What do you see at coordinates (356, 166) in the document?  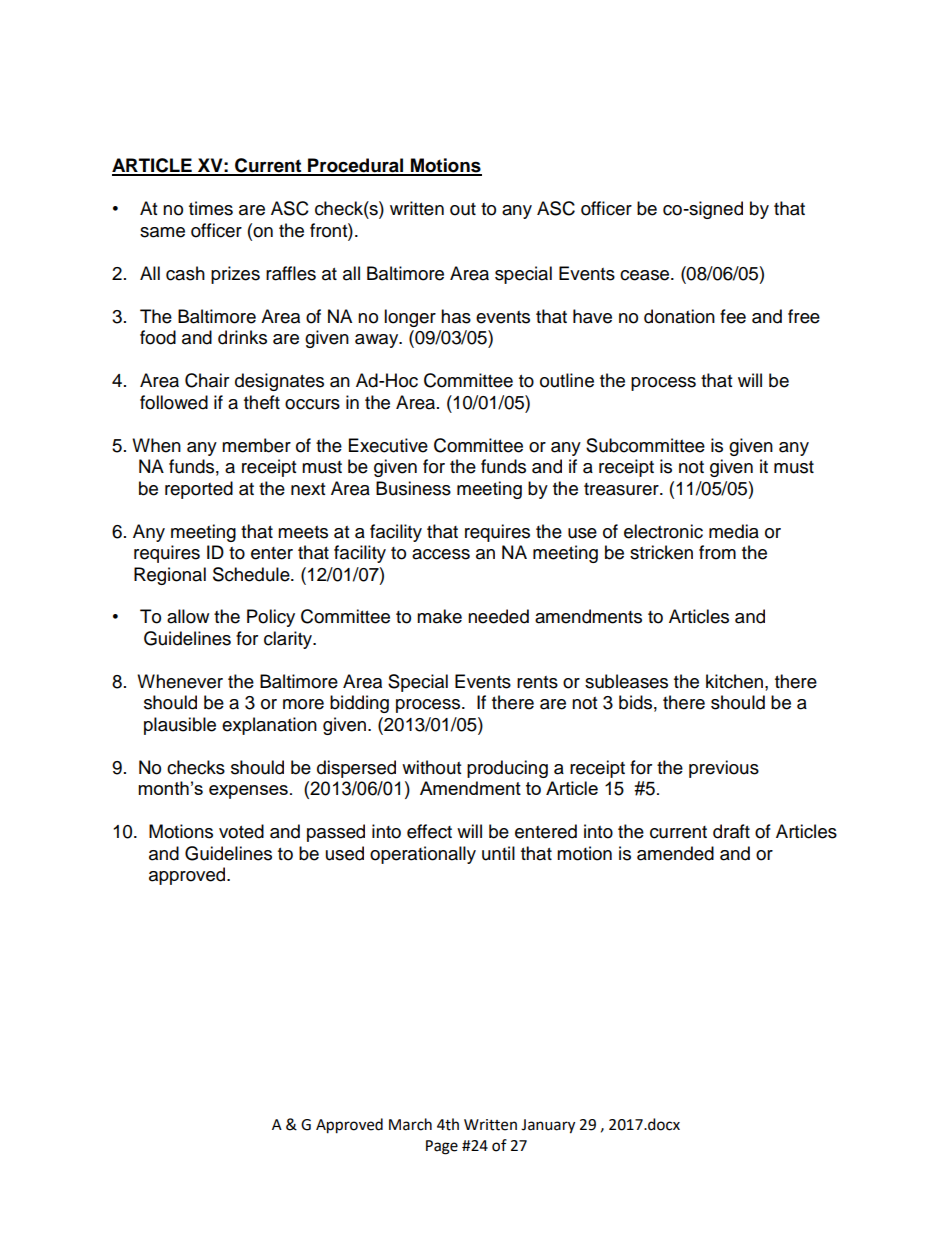 I see `Procedural` at bounding box center [356, 166].
